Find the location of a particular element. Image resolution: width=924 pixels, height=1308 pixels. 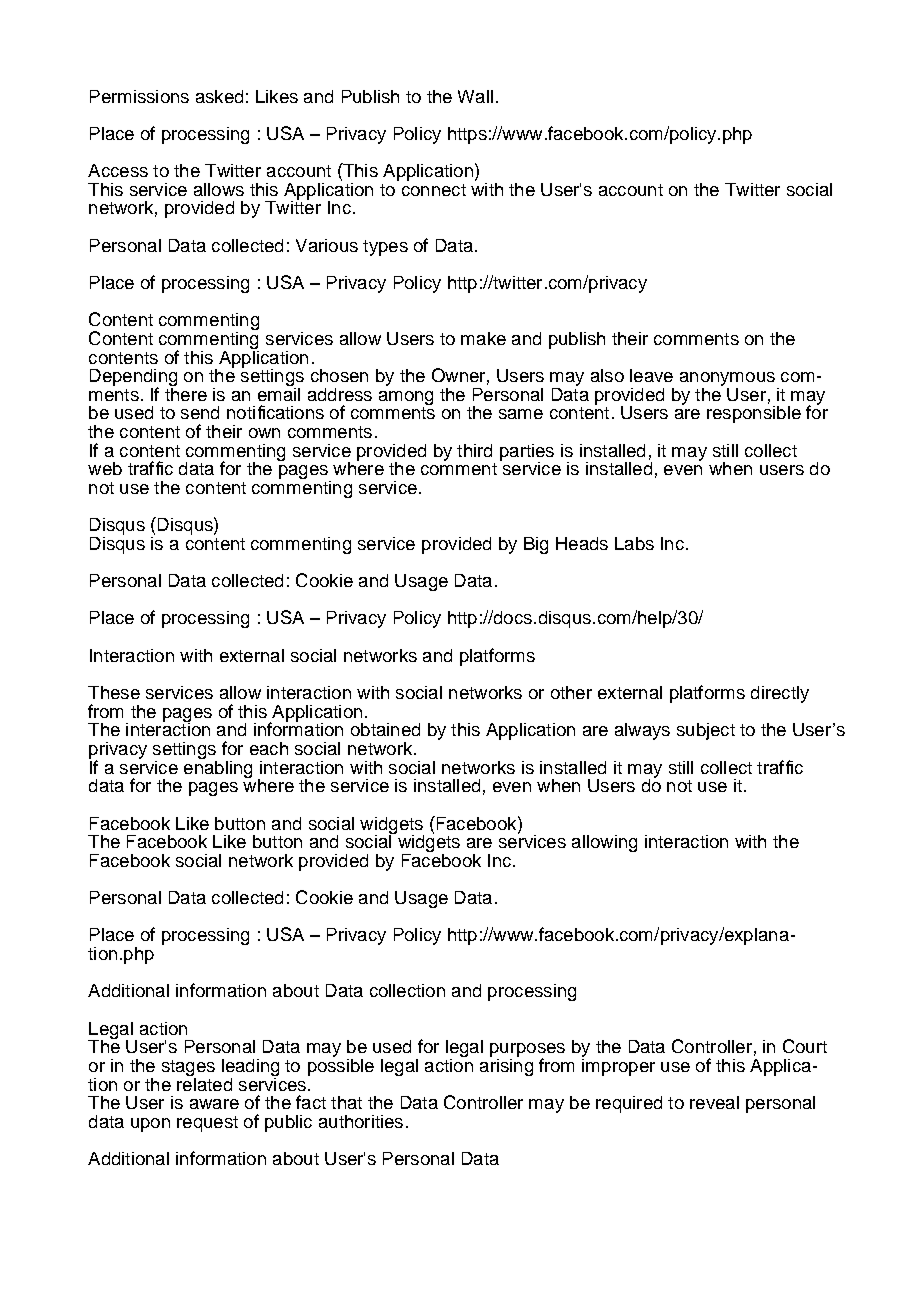

third is located at coordinates (474, 450).
